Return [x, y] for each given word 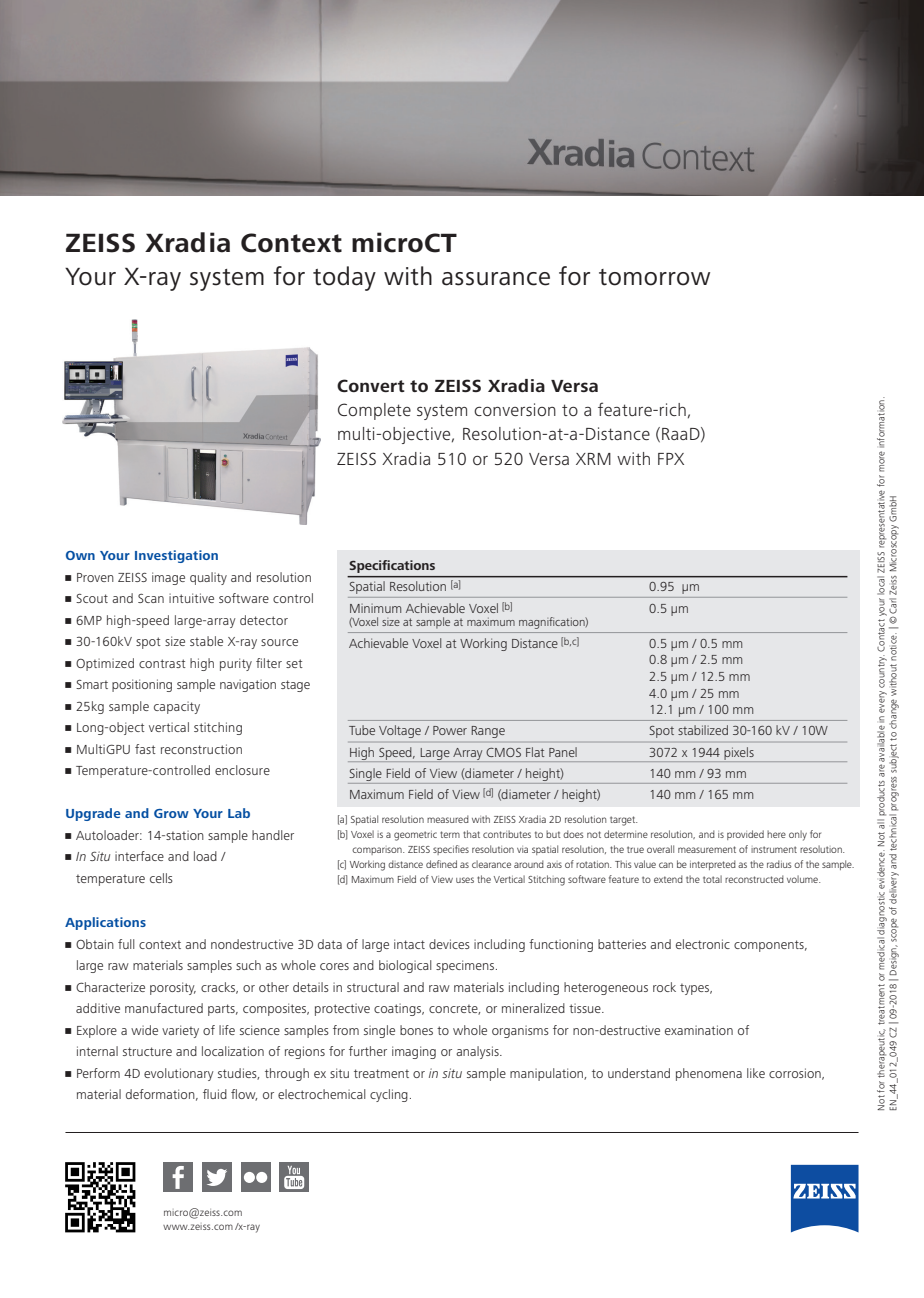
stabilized [703, 730]
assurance [496, 279]
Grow [171, 813]
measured [448, 819]
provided [745, 835]
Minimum [375, 608]
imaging [414, 1052]
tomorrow [654, 277]
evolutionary [179, 1074]
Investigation [176, 556]
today [344, 278]
